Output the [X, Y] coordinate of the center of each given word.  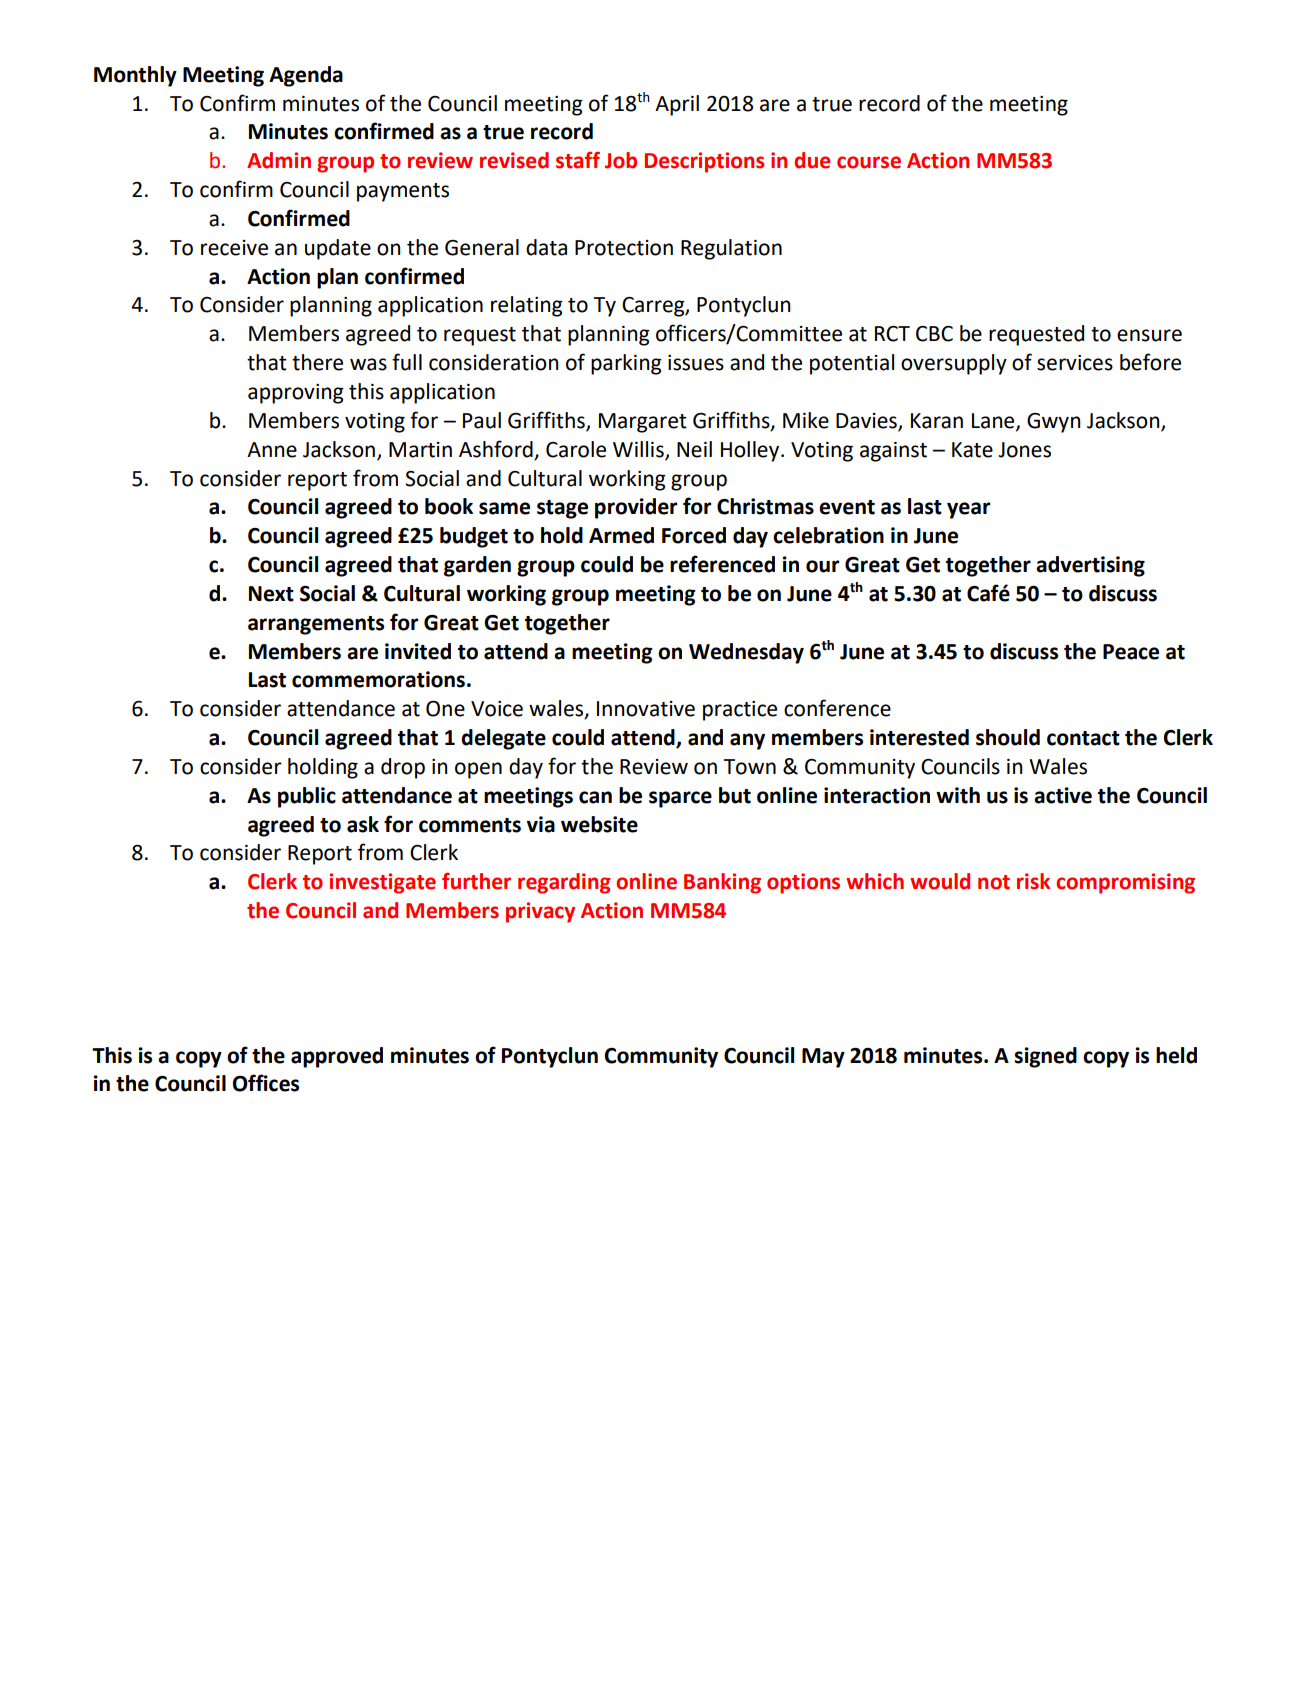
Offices [266, 1083]
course [869, 162]
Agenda [306, 76]
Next [271, 594]
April [677, 105]
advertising [1090, 566]
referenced [722, 564]
